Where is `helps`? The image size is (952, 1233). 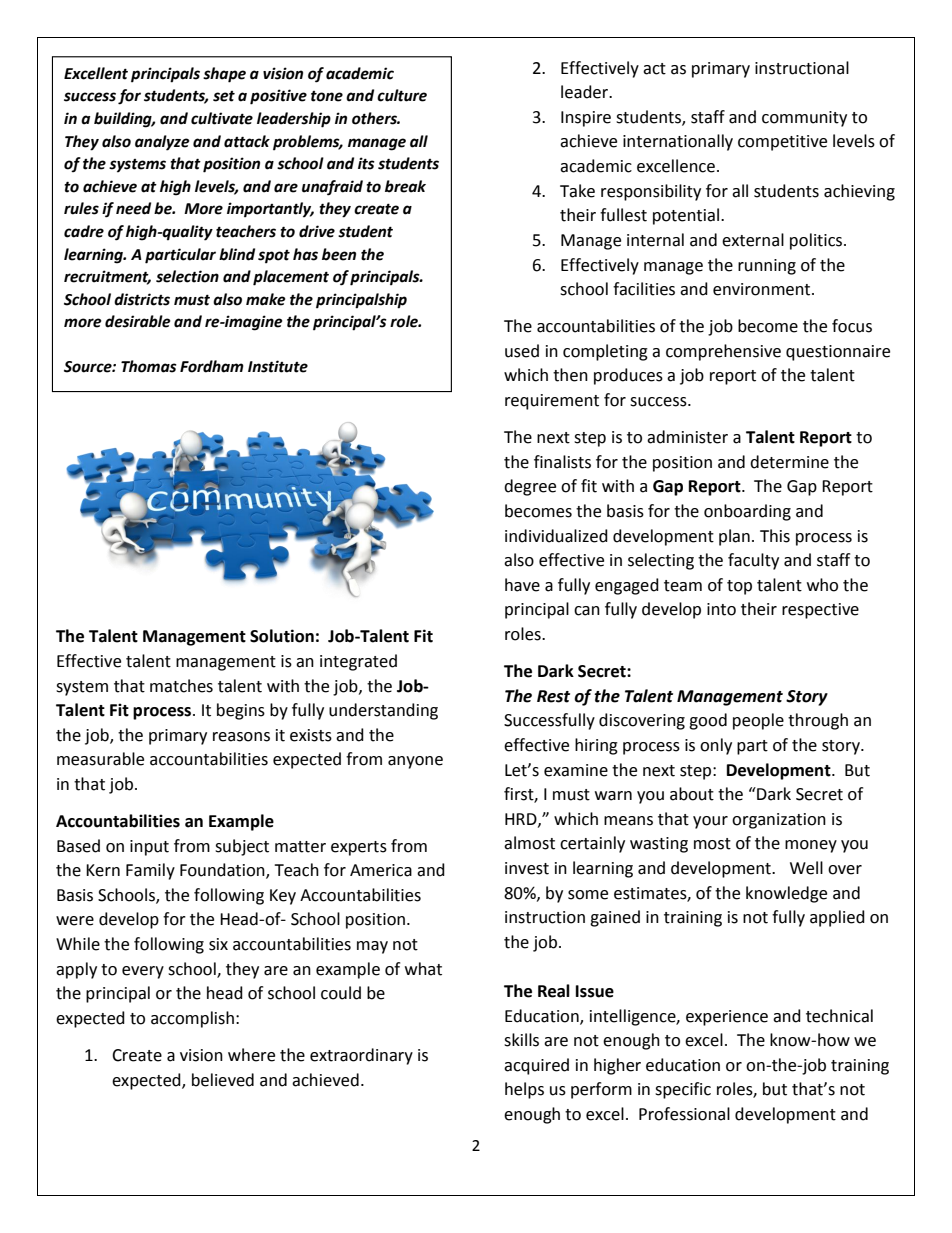 helps is located at coordinates (524, 1090).
